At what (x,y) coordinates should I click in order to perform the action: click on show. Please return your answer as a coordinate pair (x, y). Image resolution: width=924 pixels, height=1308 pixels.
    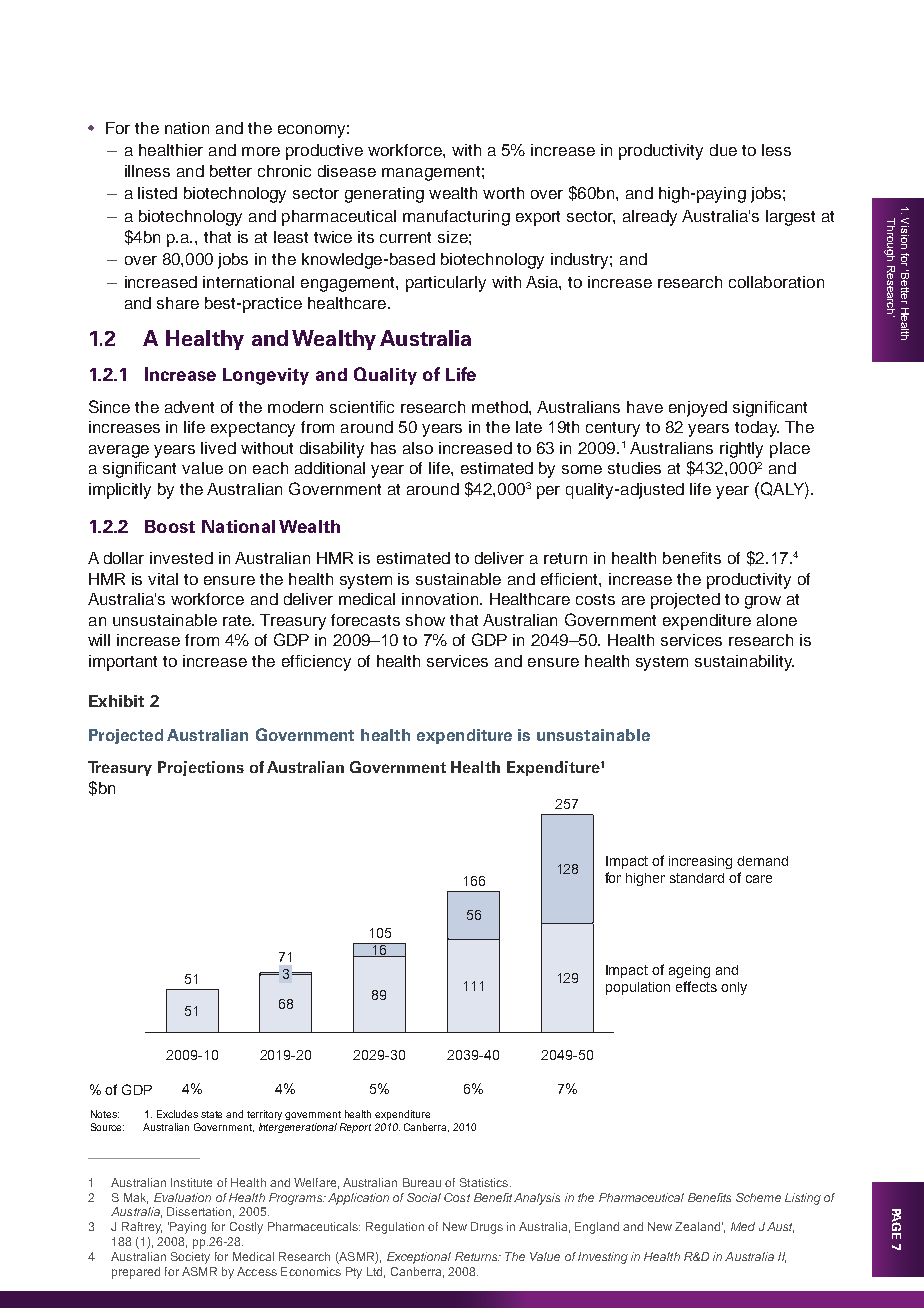
    Looking at the image, I should click on (425, 620).
